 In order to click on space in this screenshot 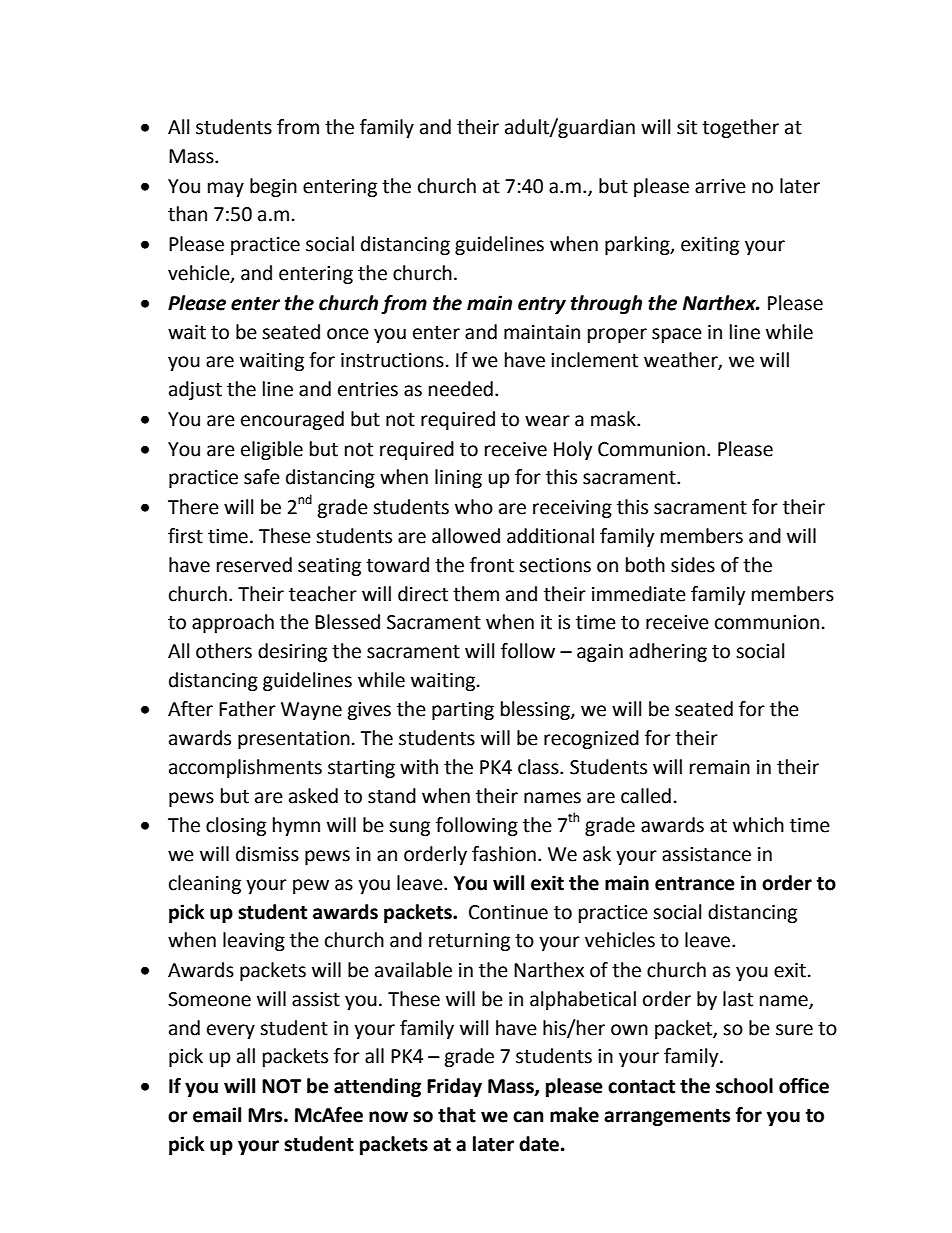, I will do `click(677, 335)`.
